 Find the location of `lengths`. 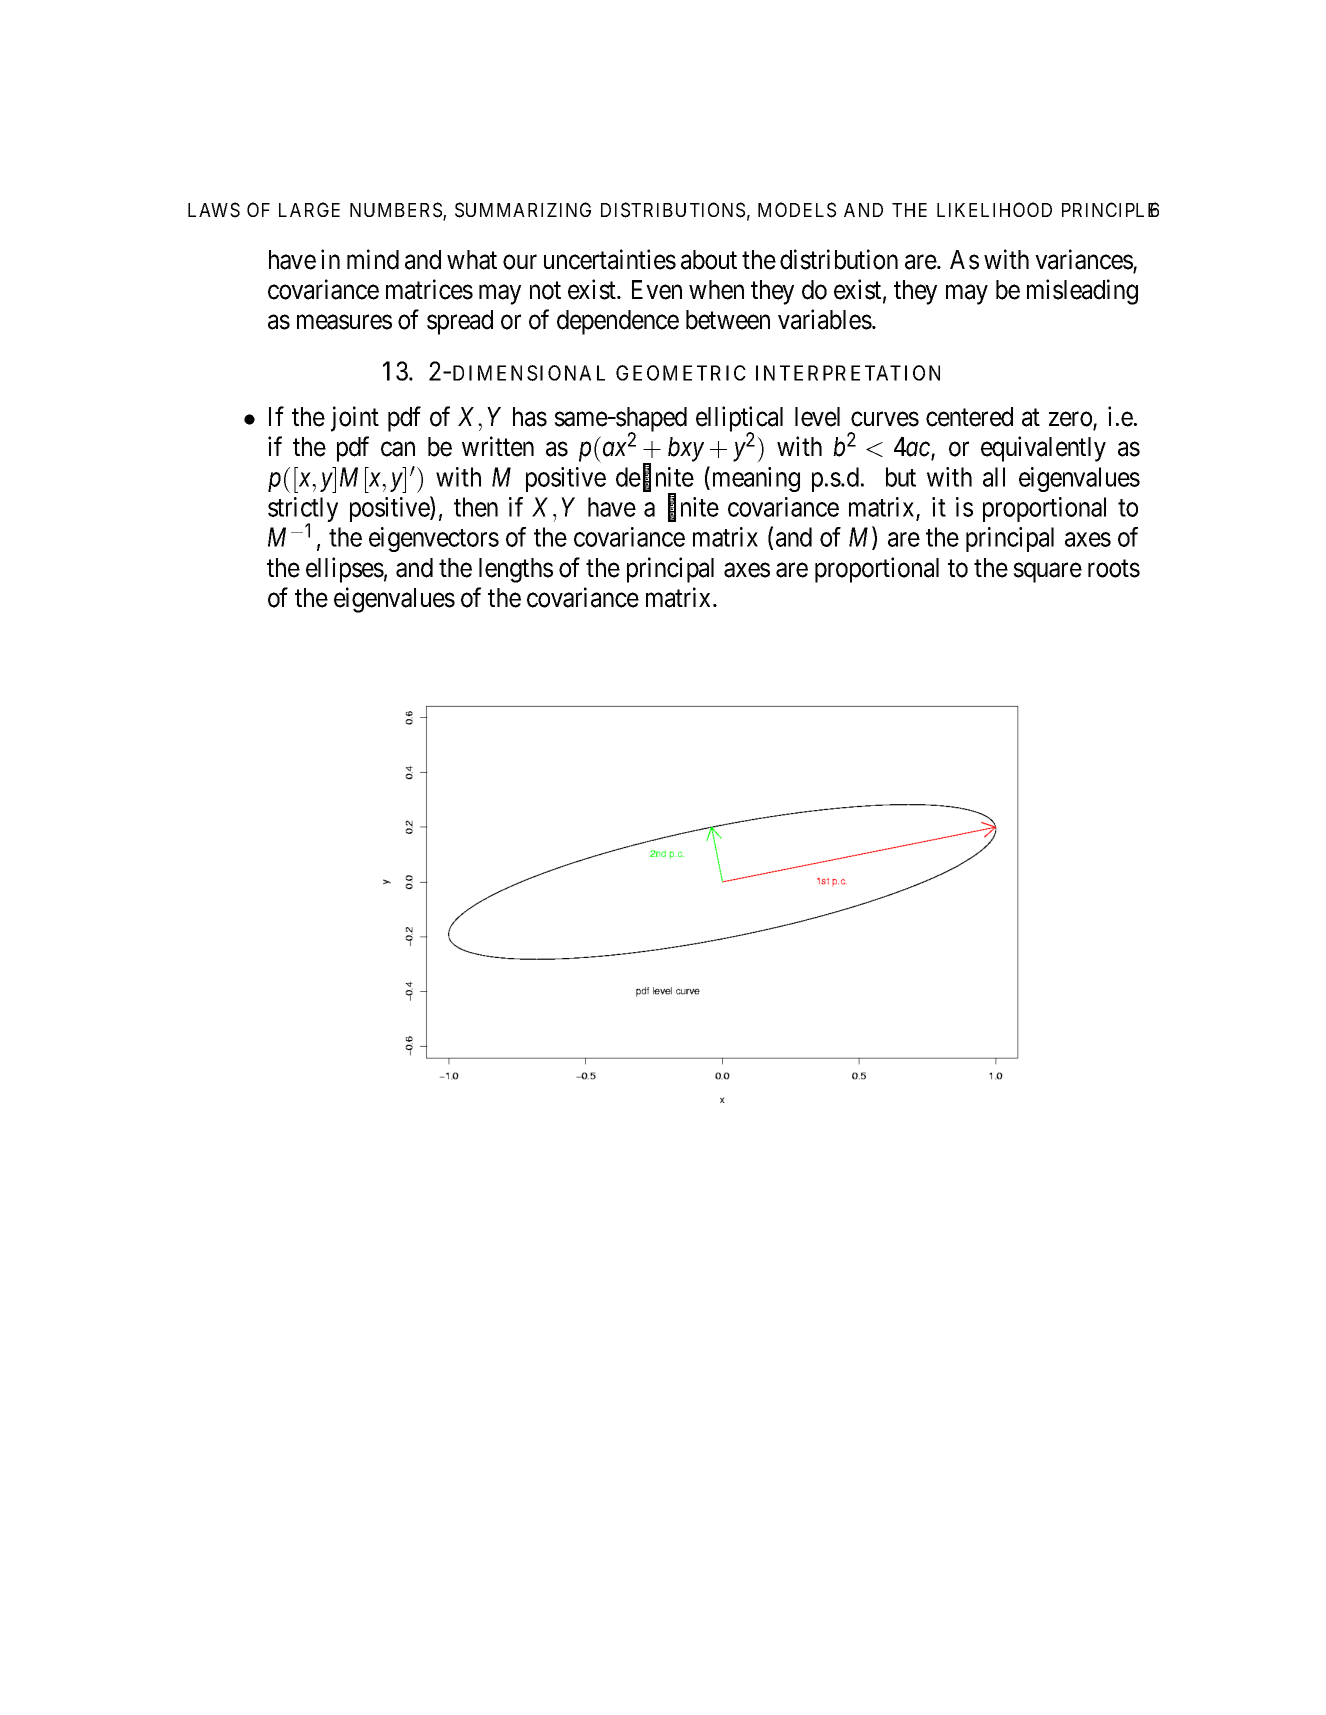

lengths is located at coordinates (516, 570).
